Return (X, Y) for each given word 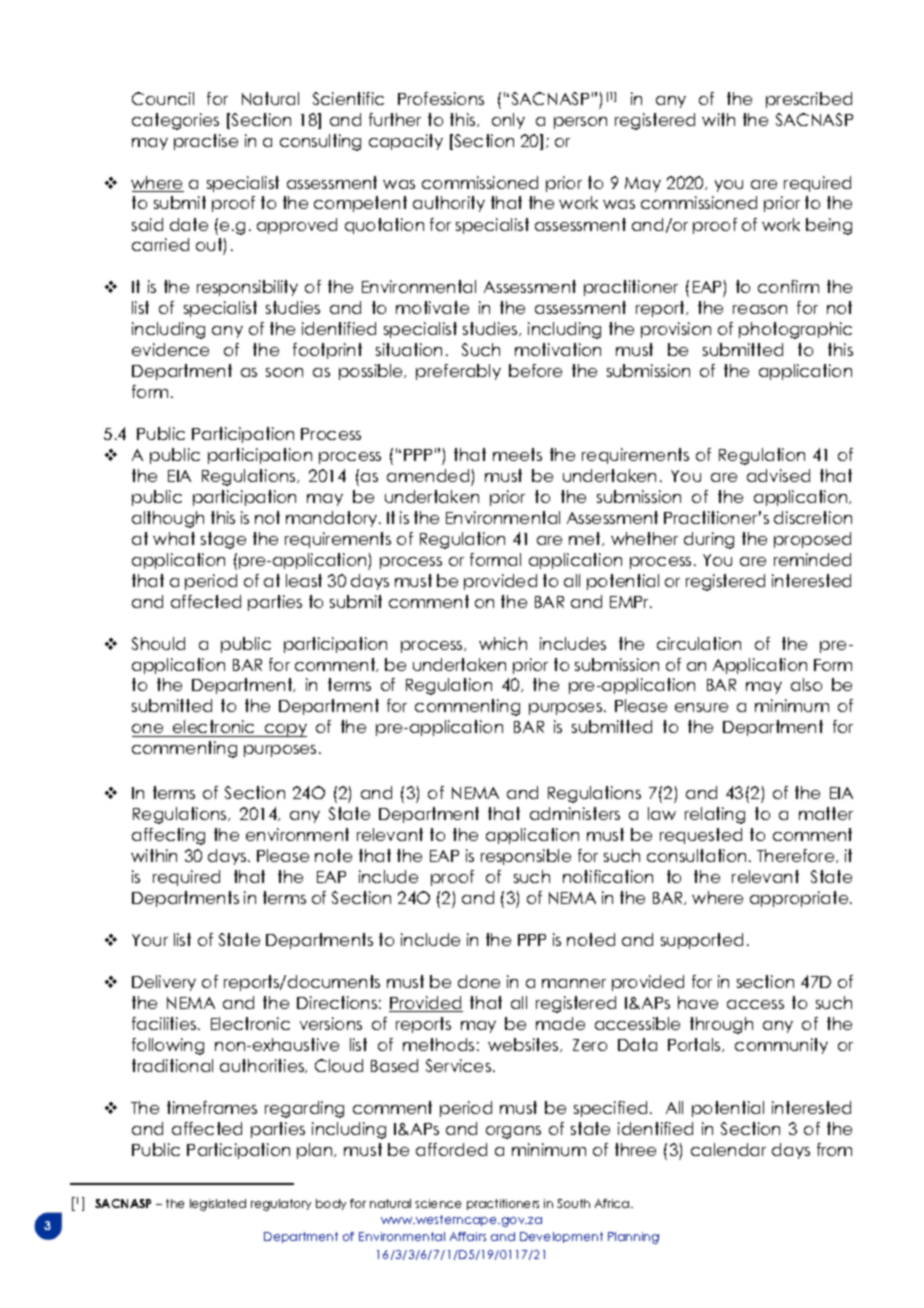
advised (778, 475)
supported (702, 941)
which (503, 643)
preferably (458, 372)
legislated (218, 1205)
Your (150, 940)
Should (158, 643)
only (508, 121)
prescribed (809, 100)
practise (206, 142)
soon (284, 372)
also (806, 684)
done (479, 981)
